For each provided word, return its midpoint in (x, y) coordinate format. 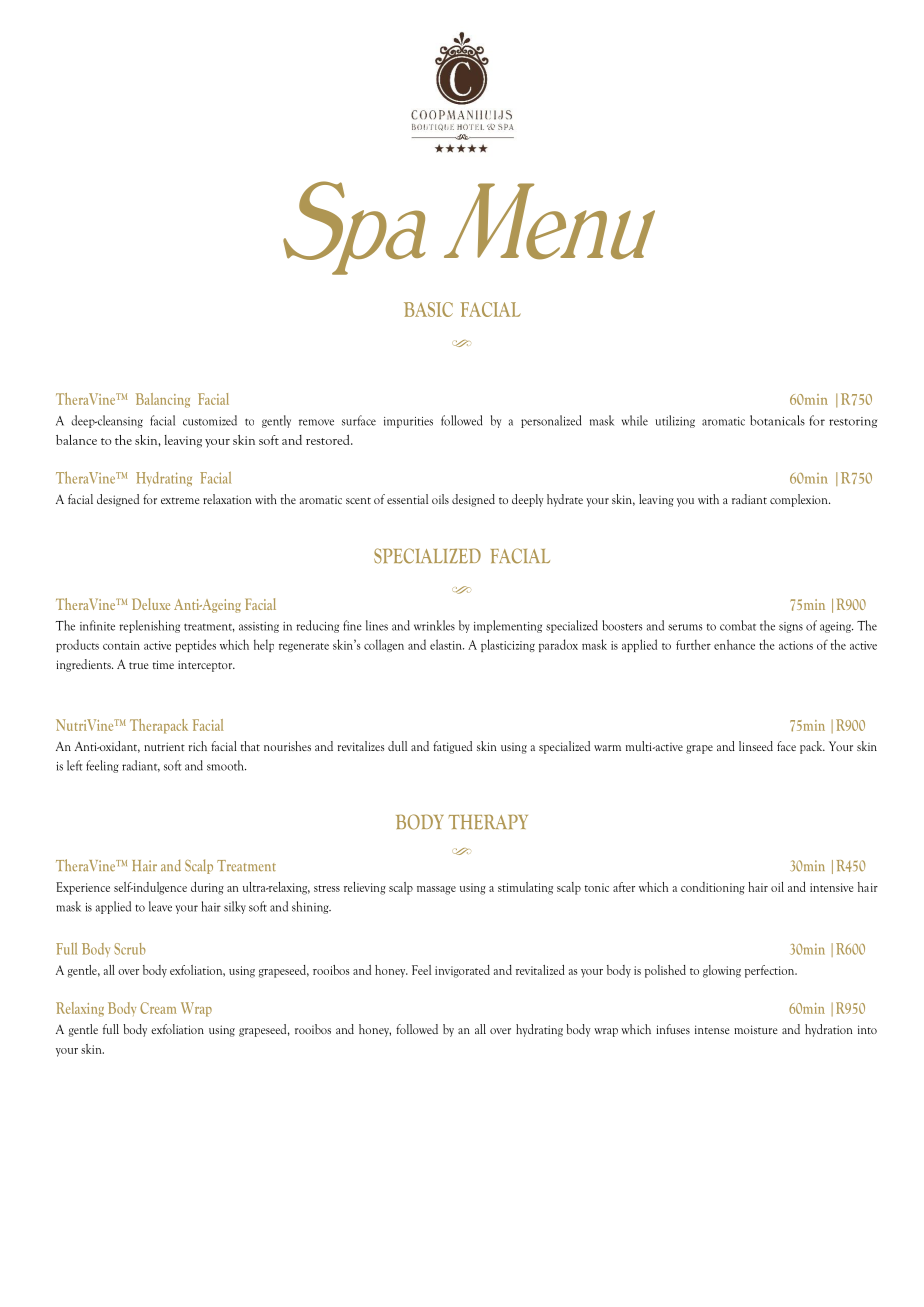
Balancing (163, 400)
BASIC (428, 309)
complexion (800, 500)
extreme (180, 500)
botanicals (777, 420)
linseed (756, 746)
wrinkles (434, 625)
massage (436, 890)
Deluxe (151, 604)
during (207, 888)
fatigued (452, 747)
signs (791, 627)
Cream (158, 1008)
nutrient (164, 746)
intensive (831, 887)
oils (440, 499)
